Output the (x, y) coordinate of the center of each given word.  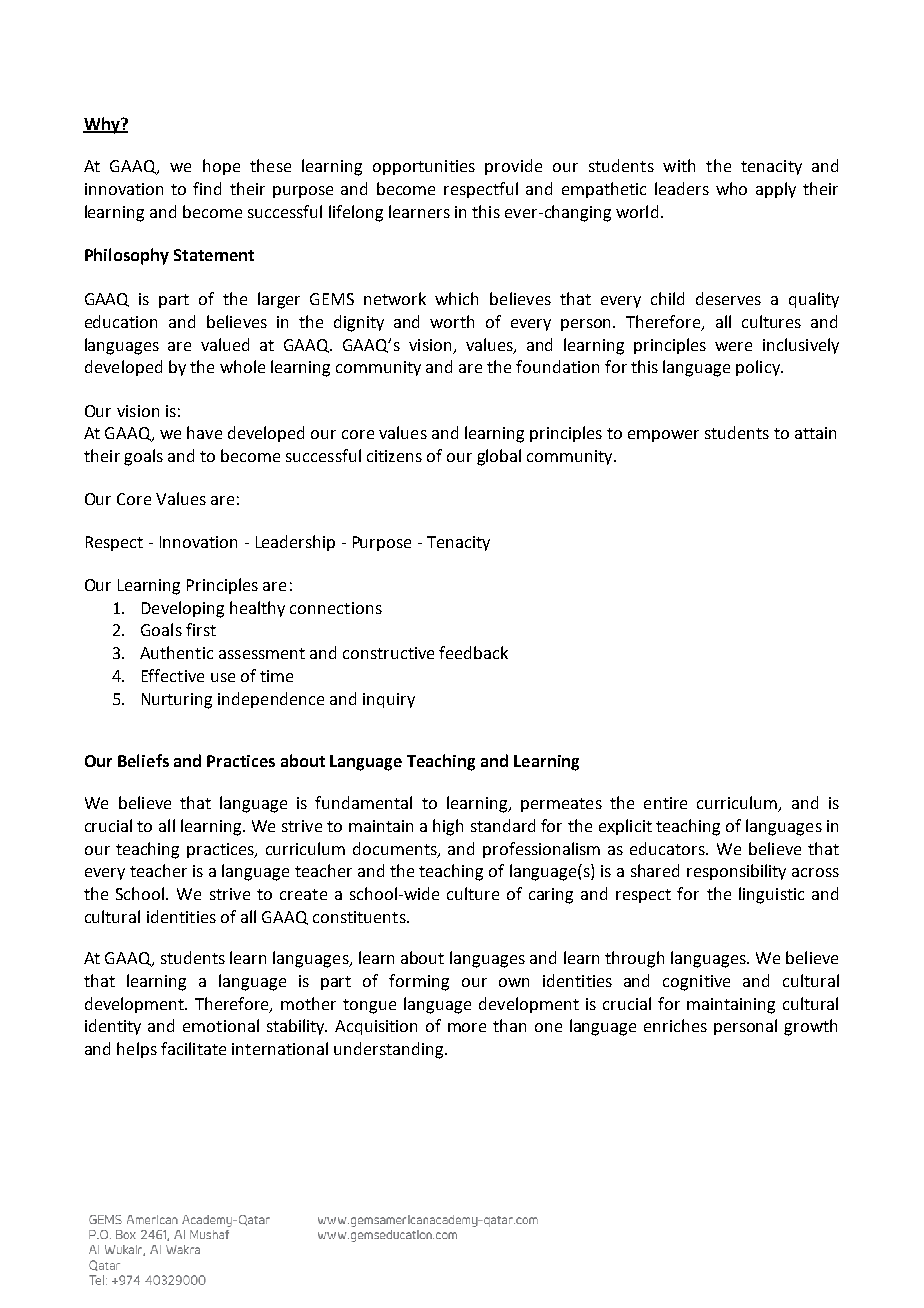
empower (663, 436)
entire (665, 803)
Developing (183, 609)
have (204, 432)
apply (776, 190)
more (467, 1027)
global (499, 457)
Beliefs (143, 760)
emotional (221, 1025)
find (207, 188)
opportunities (424, 167)
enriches (675, 1025)
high (448, 827)
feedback (473, 652)
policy (759, 368)
